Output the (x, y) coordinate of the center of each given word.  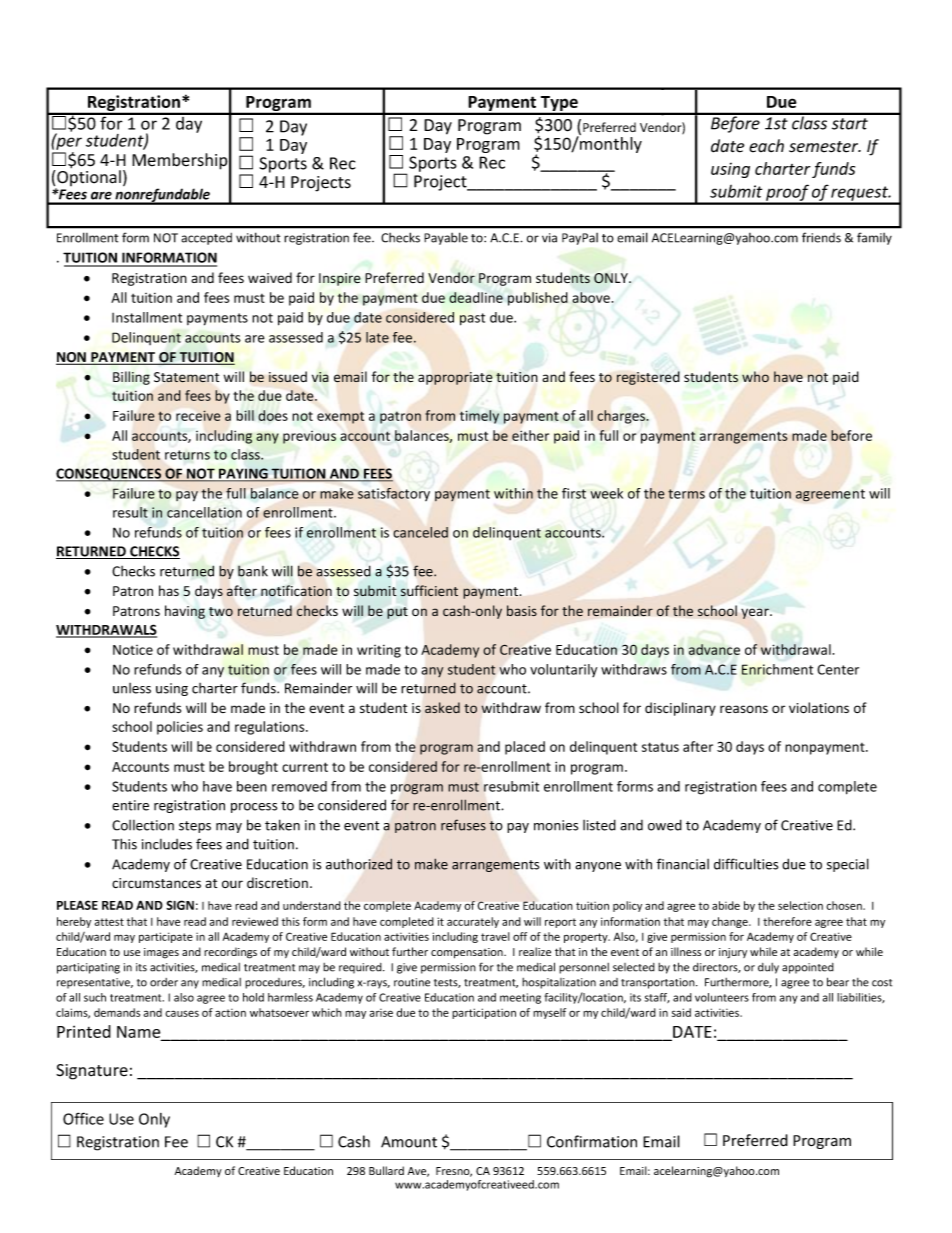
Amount (409, 1142)
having (185, 612)
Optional (88, 179)
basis (522, 610)
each (766, 146)
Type (559, 105)
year (756, 613)
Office (83, 1118)
